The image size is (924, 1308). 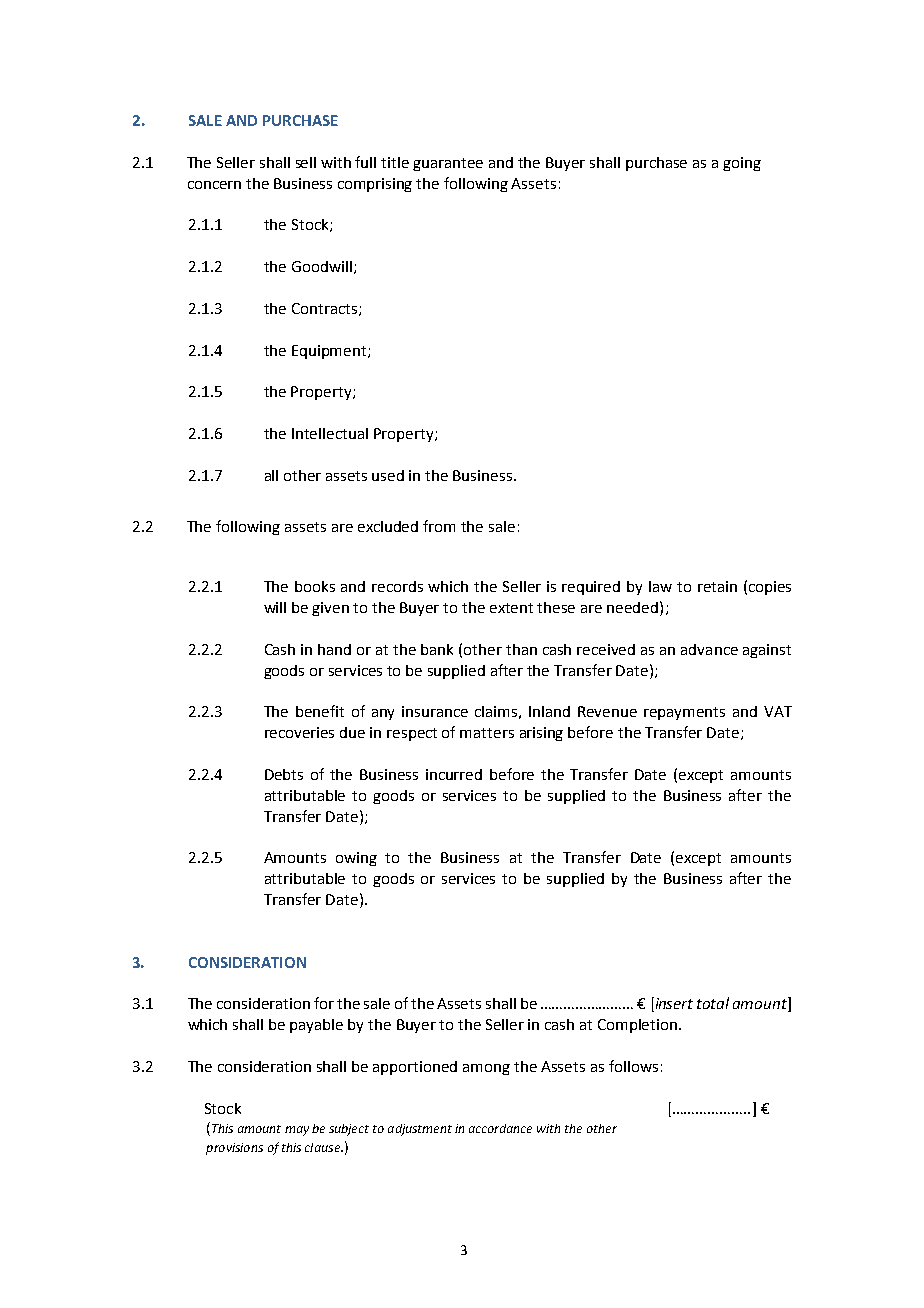 What do you see at coordinates (717, 586) in the document?
I see `retain` at bounding box center [717, 586].
